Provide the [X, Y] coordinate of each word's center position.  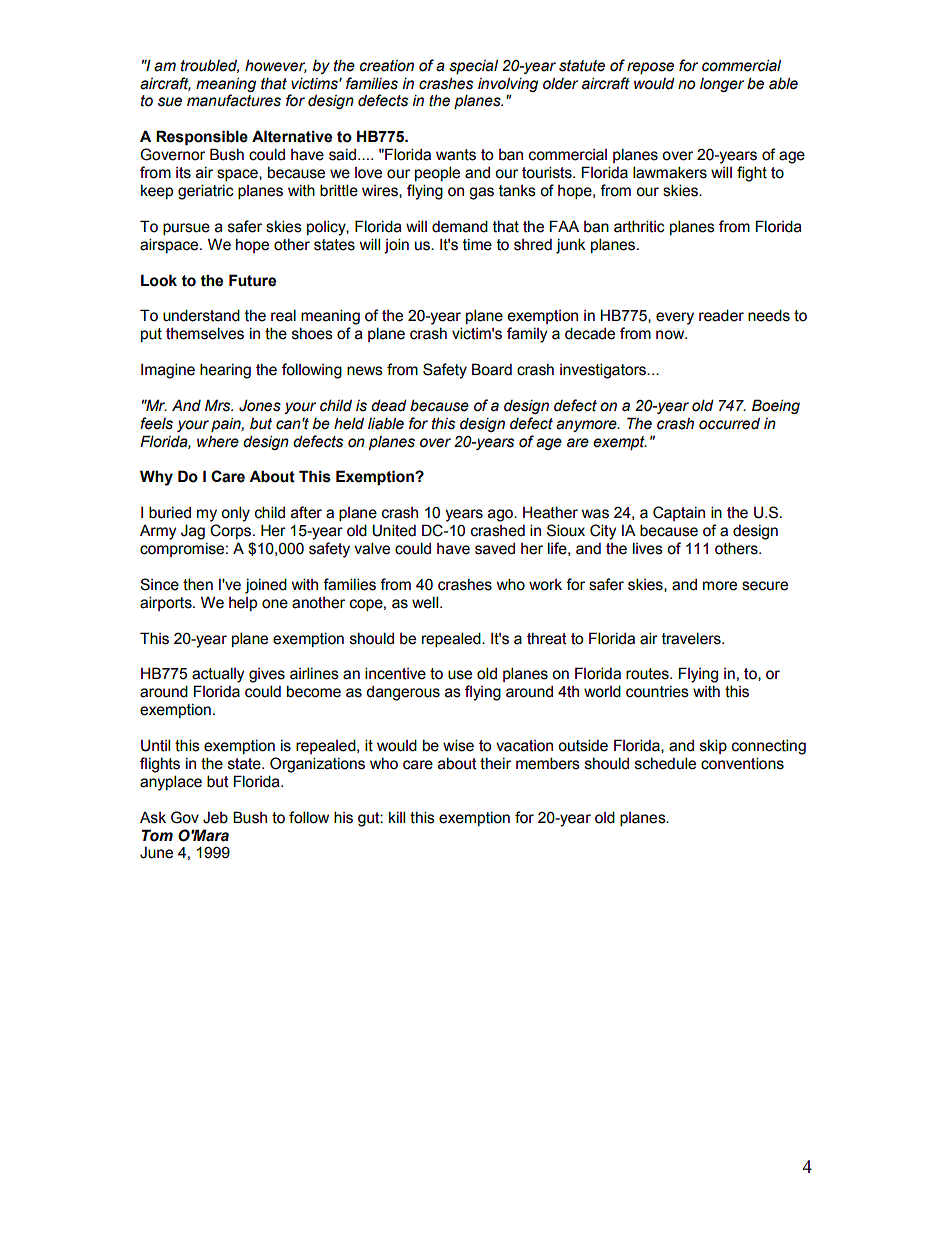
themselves [205, 333]
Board [492, 369]
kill [397, 817]
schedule [665, 763]
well [426, 602]
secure [765, 586]
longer [722, 85]
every [675, 318]
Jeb [215, 818]
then [198, 584]
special [473, 66]
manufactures [234, 100]
